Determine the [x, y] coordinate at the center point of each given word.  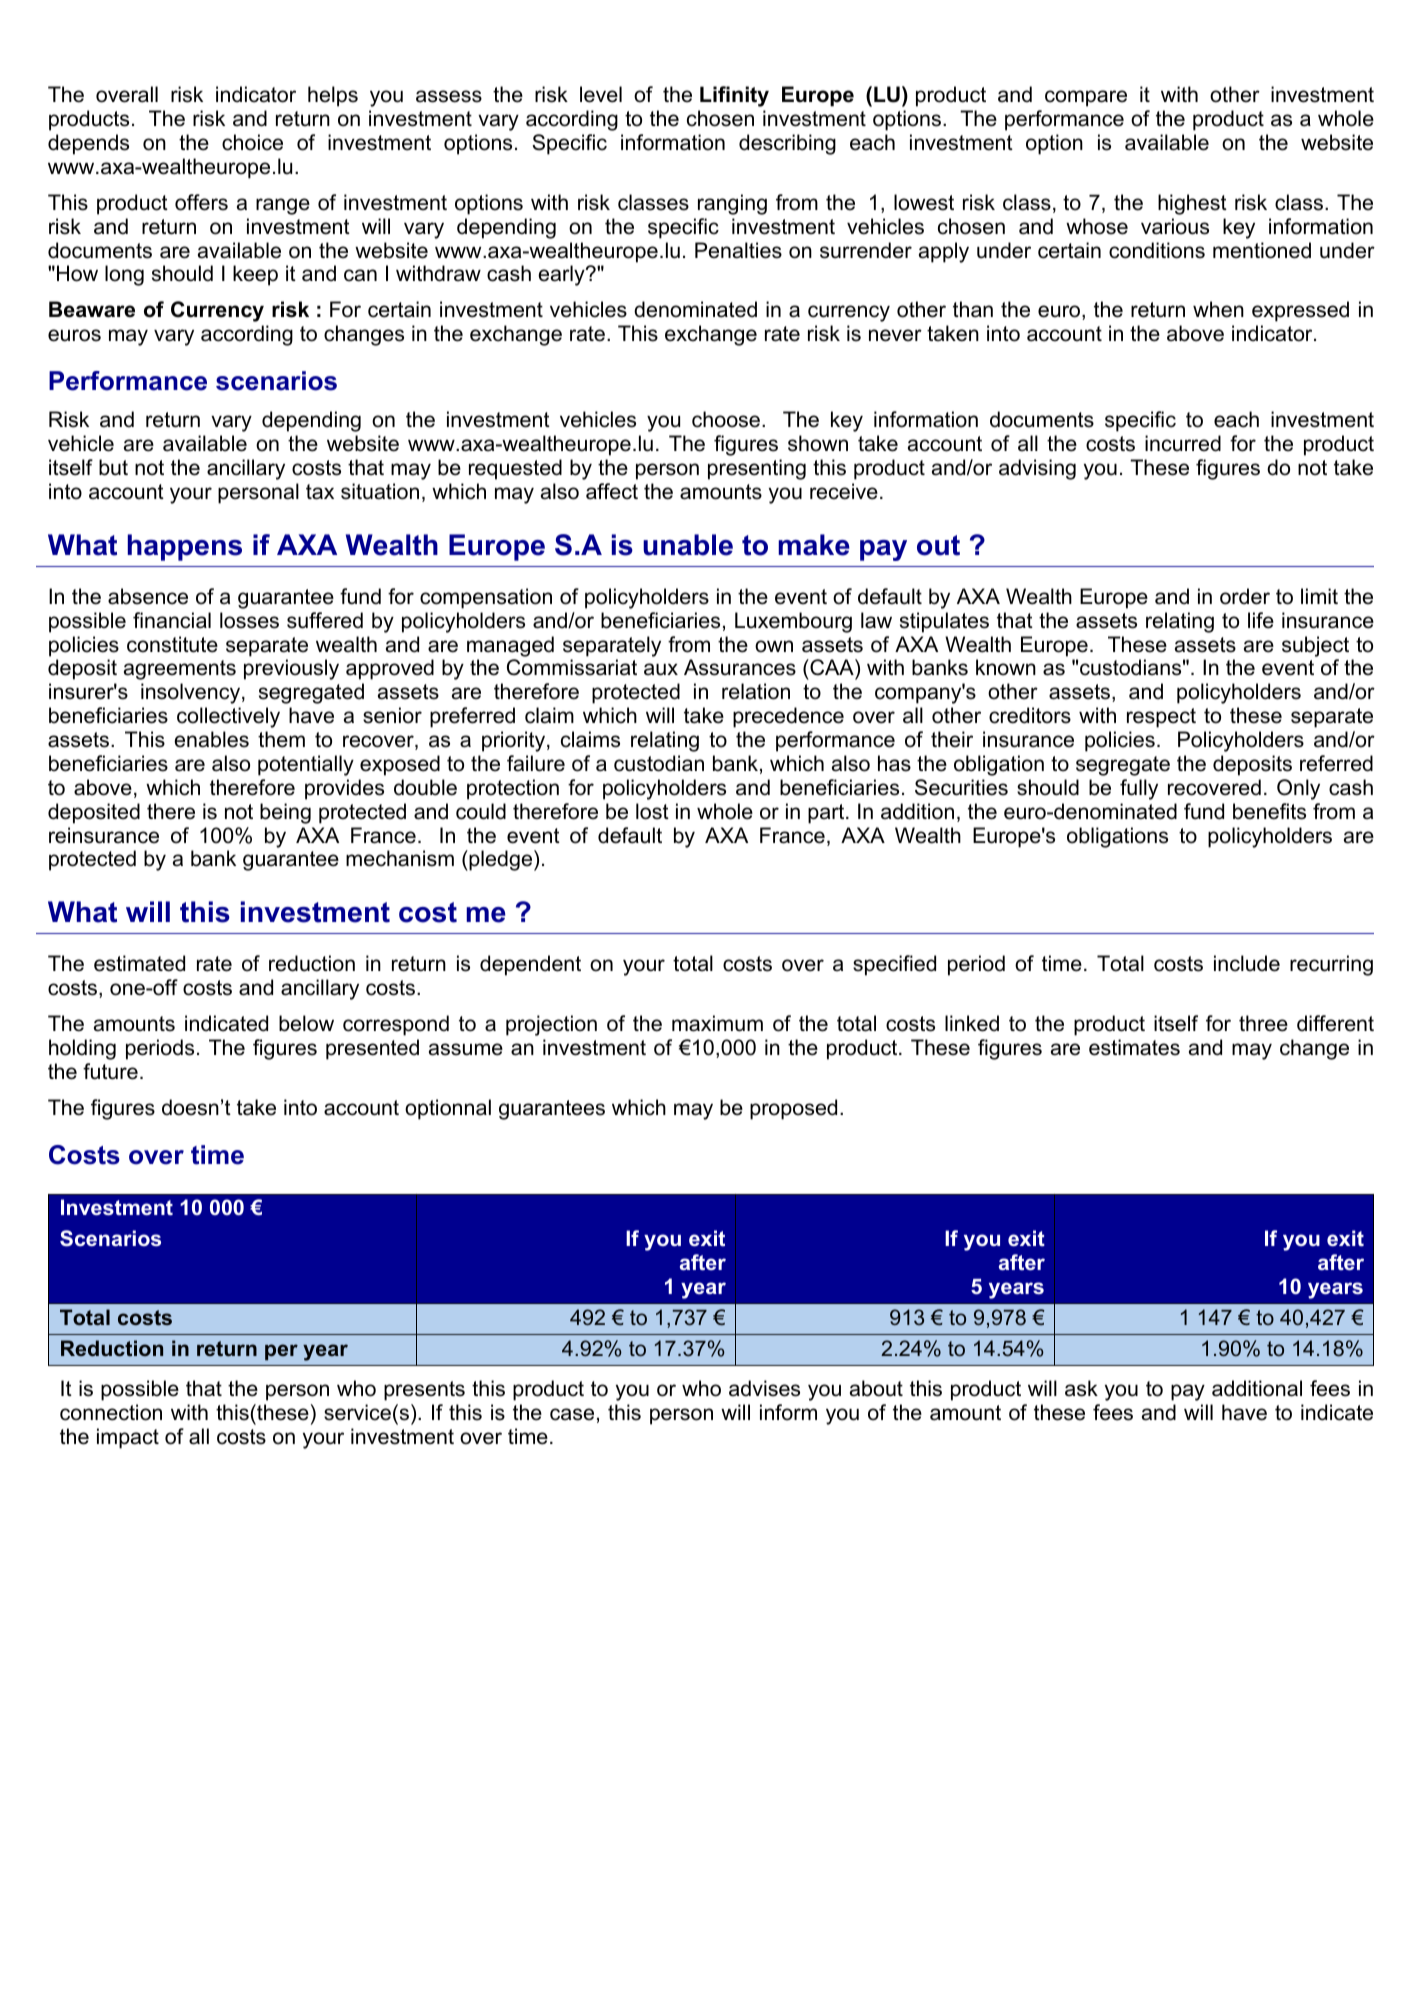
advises [764, 1388]
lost [652, 811]
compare [1086, 98]
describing [787, 144]
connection [111, 1412]
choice [252, 142]
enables [211, 739]
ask [1081, 1388]
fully [1139, 789]
